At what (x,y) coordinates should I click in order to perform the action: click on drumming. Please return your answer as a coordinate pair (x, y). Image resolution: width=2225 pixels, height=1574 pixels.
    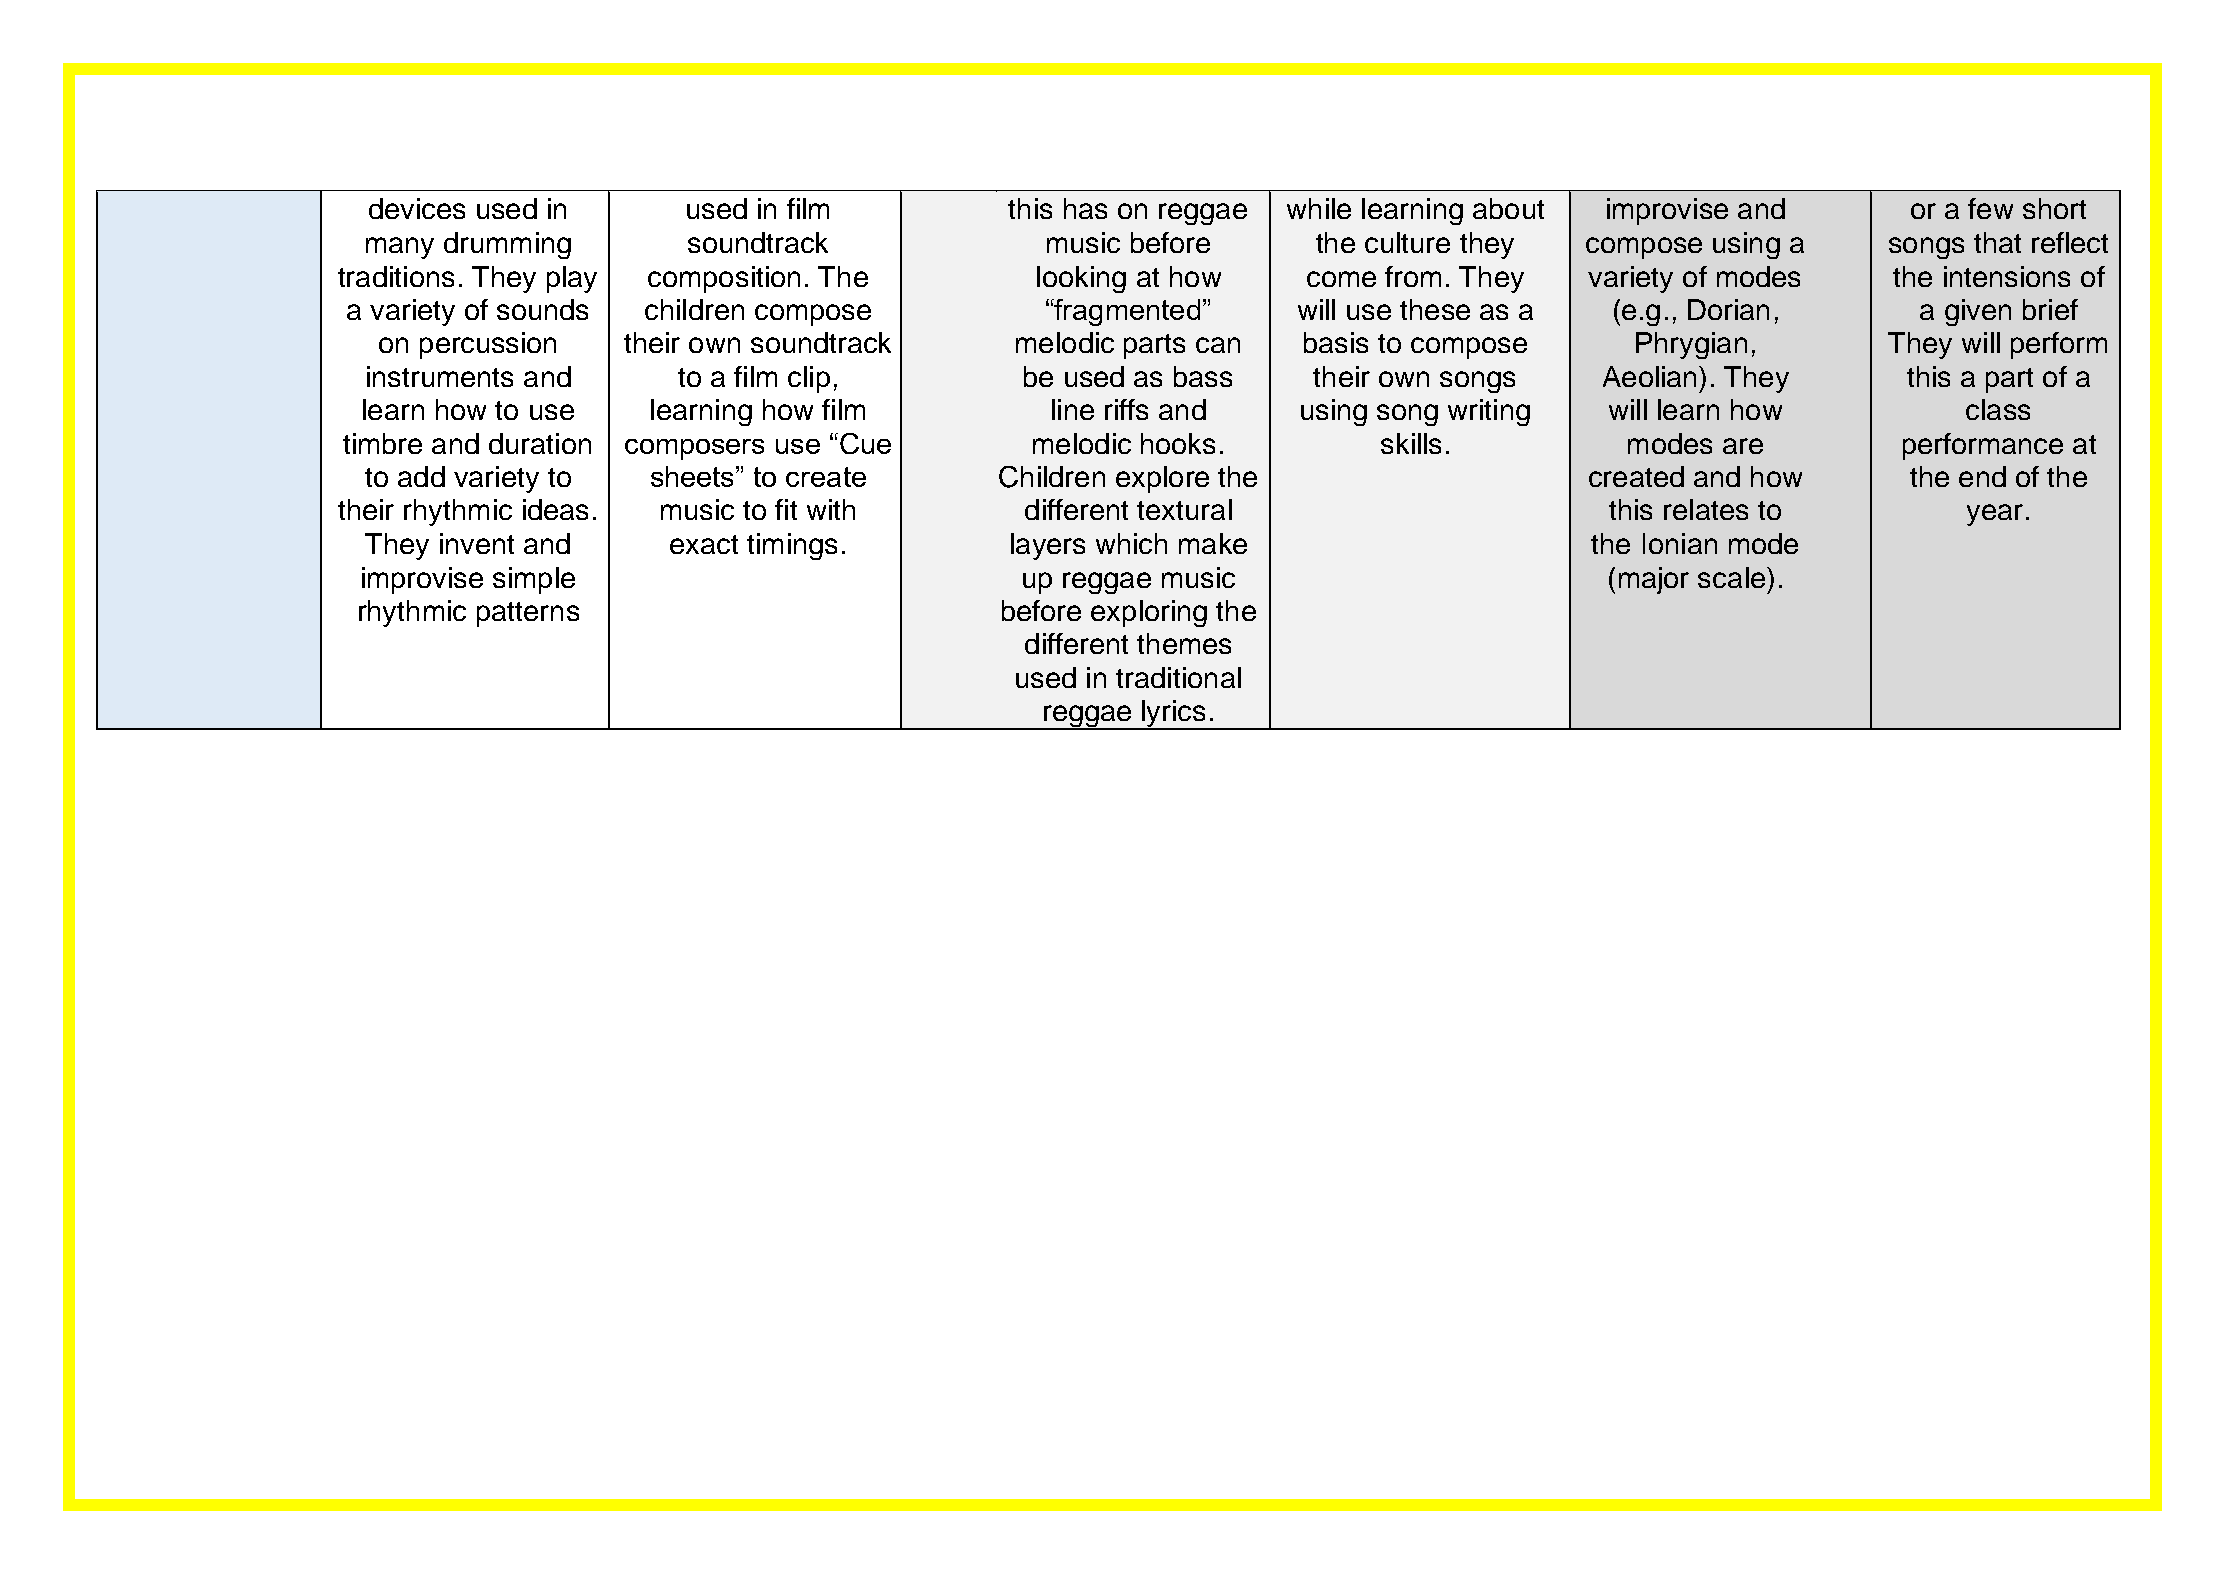
    Looking at the image, I should click on (507, 245).
